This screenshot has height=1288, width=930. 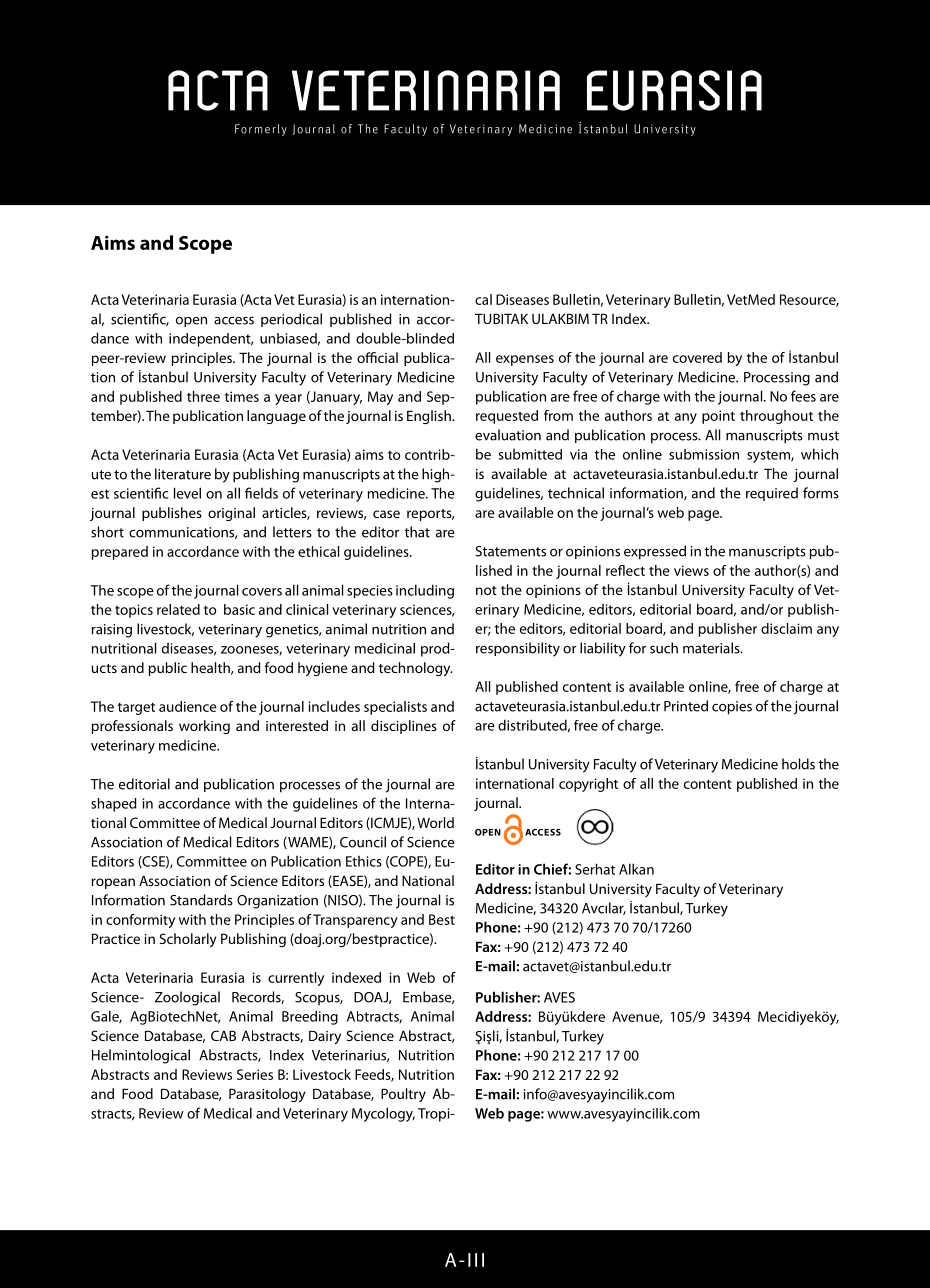 What do you see at coordinates (718, 417) in the screenshot?
I see `point` at bounding box center [718, 417].
